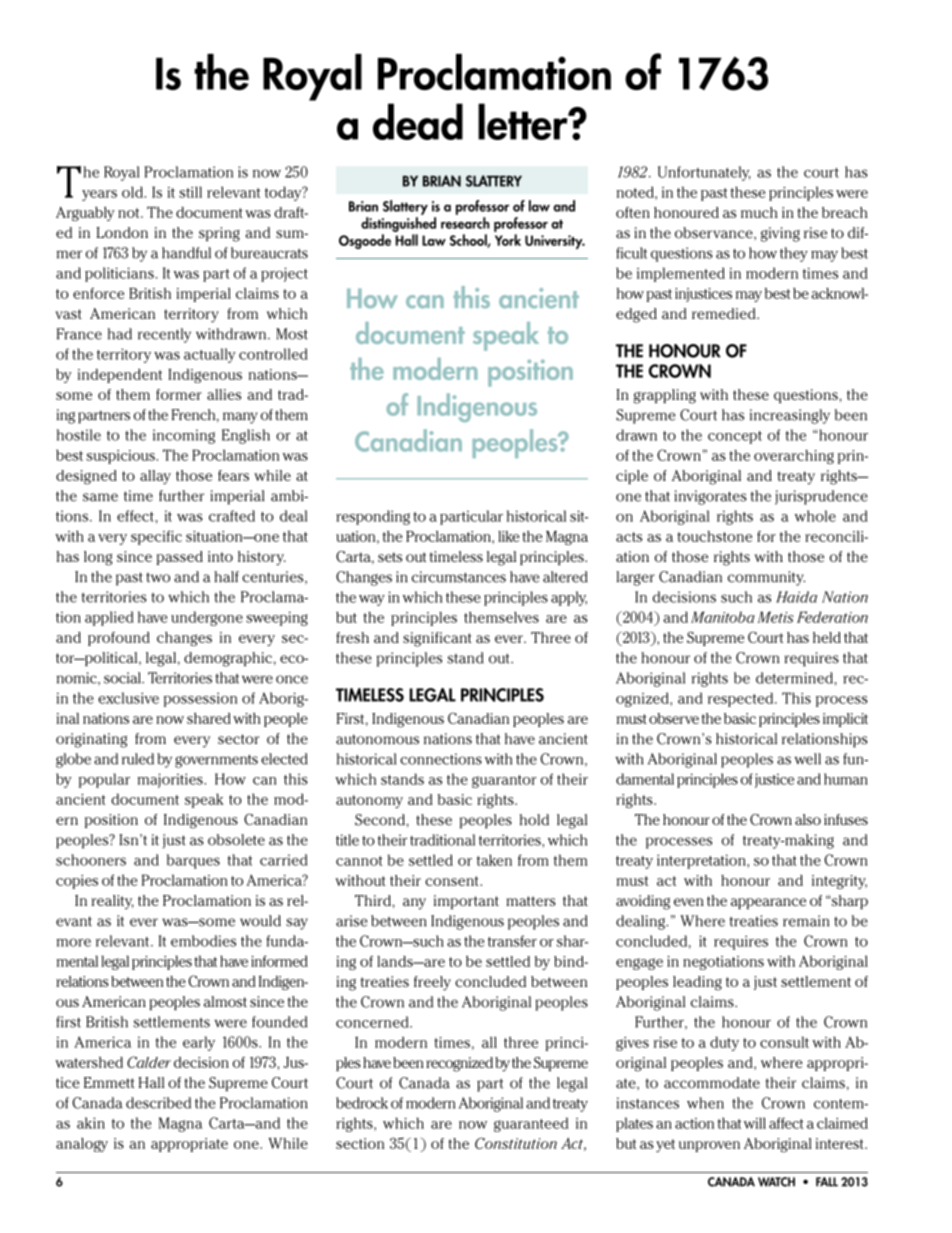  I want to click on allay, so click(155, 477).
